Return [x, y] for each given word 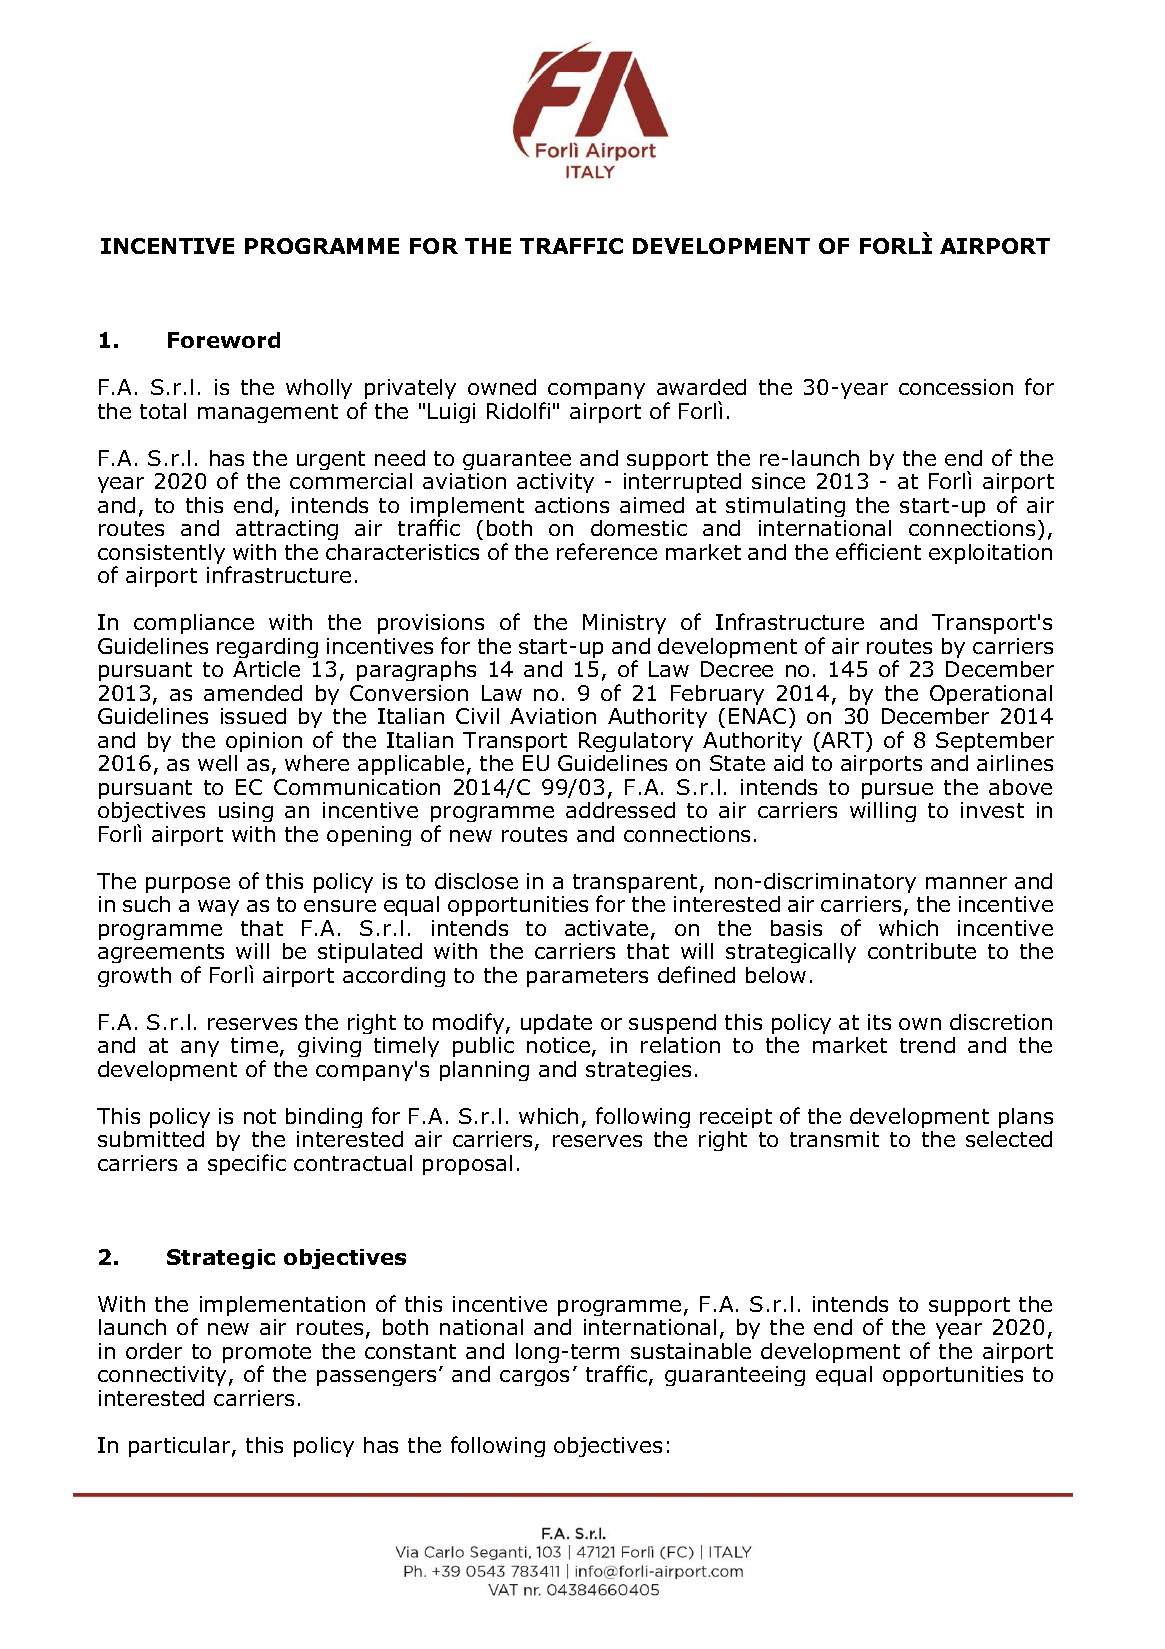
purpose [188, 885]
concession [956, 387]
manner [966, 883]
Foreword [224, 340]
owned [502, 387]
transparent [635, 885]
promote [267, 1355]
